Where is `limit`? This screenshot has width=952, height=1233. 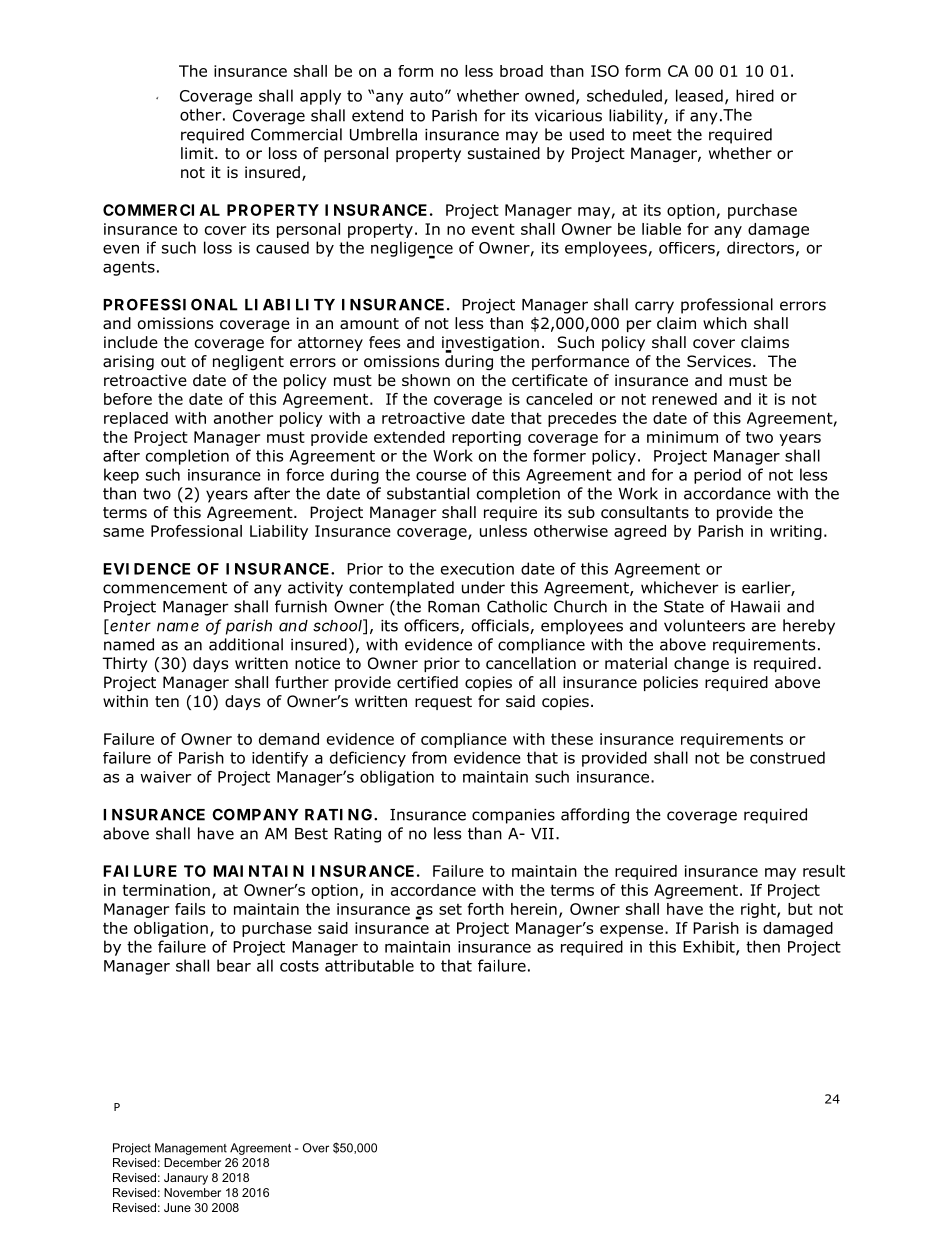 limit is located at coordinates (198, 153).
